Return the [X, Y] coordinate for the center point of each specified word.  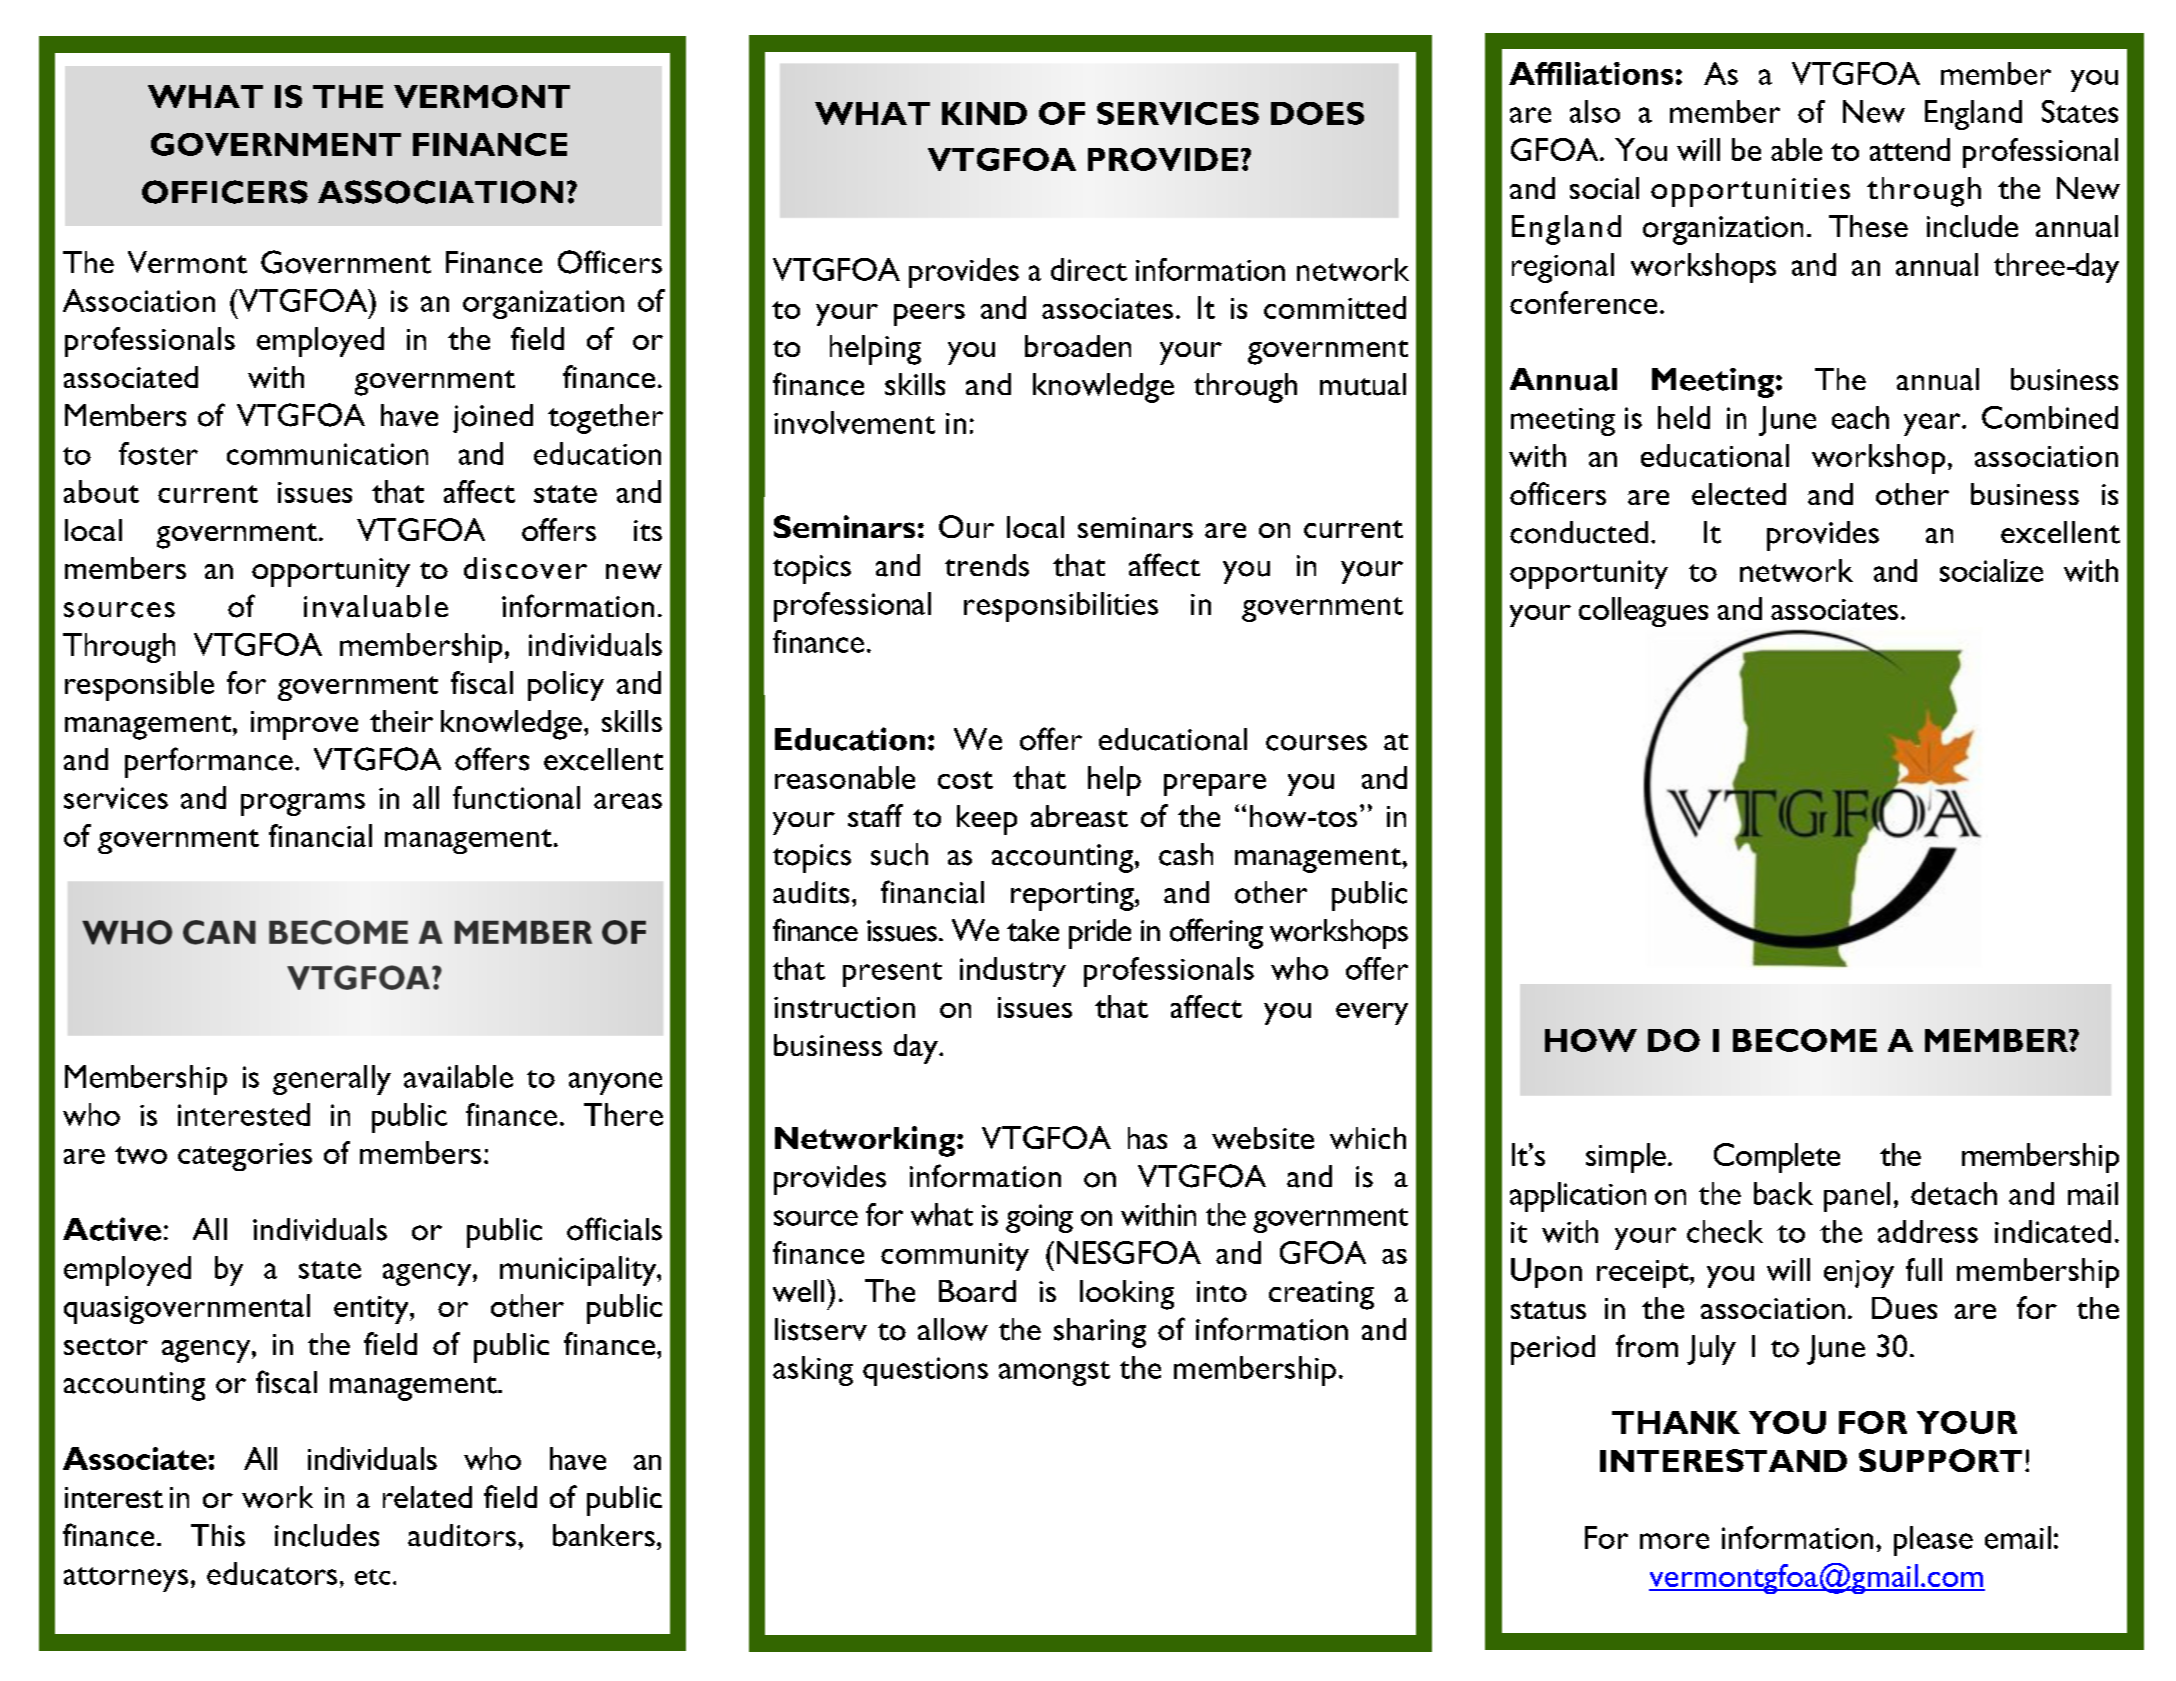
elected [1739, 494]
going [1039, 1218]
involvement [854, 422]
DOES [1317, 113]
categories [245, 1157]
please [1933, 1541]
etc [372, 1577]
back [1783, 1193]
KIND [984, 113]
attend [1910, 149]
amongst [1054, 1373]
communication [327, 454]
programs [303, 804]
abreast [1079, 816]
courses [1316, 743]
